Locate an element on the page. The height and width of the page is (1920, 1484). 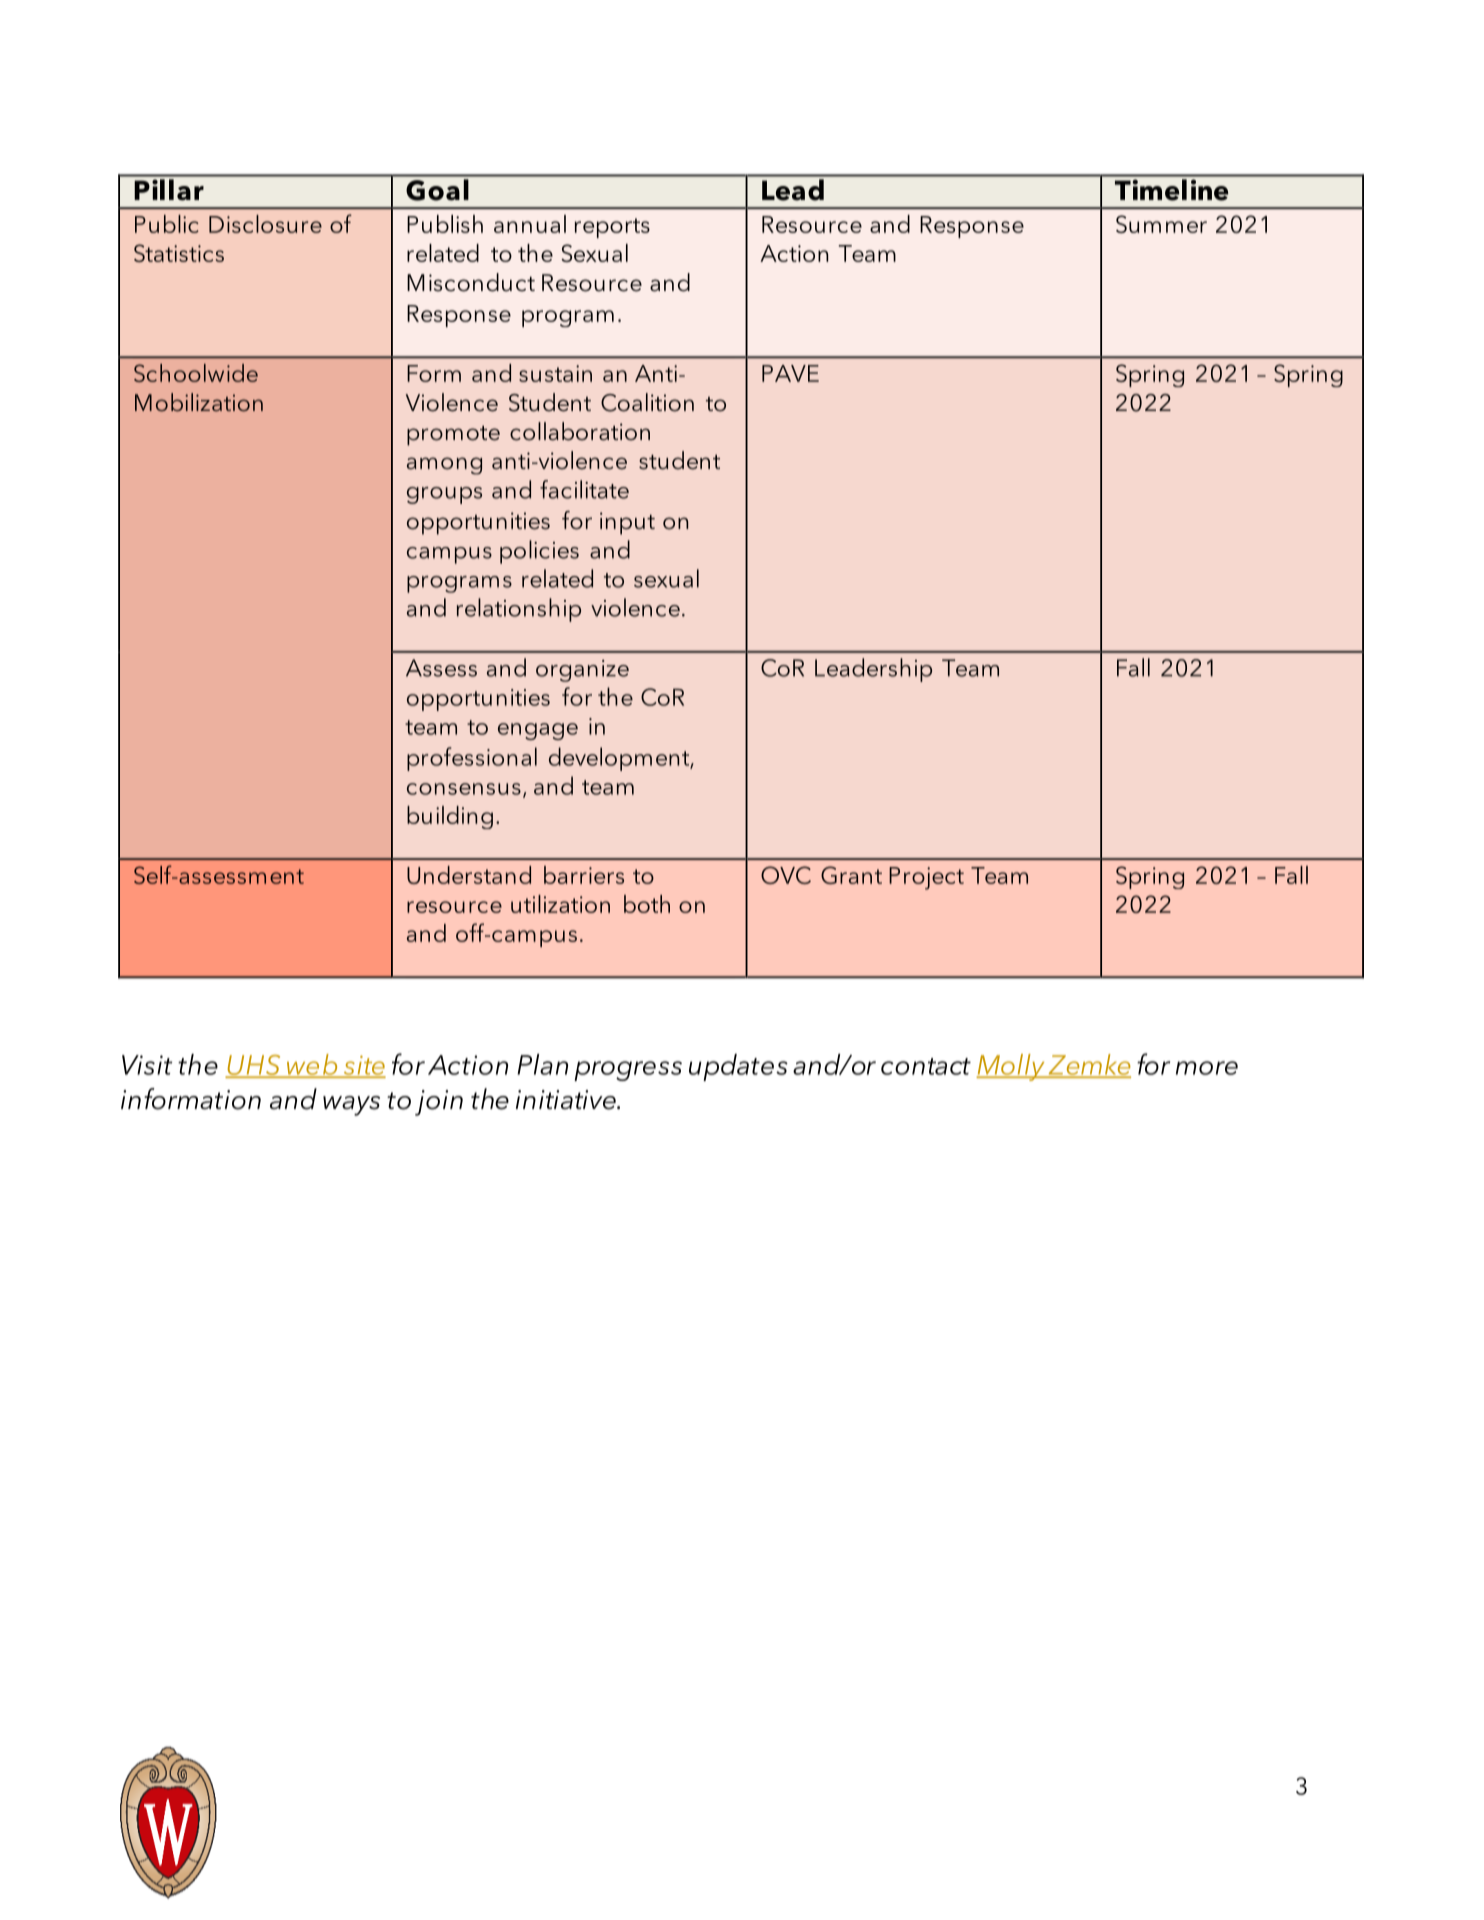
relationship is located at coordinates (519, 610).
